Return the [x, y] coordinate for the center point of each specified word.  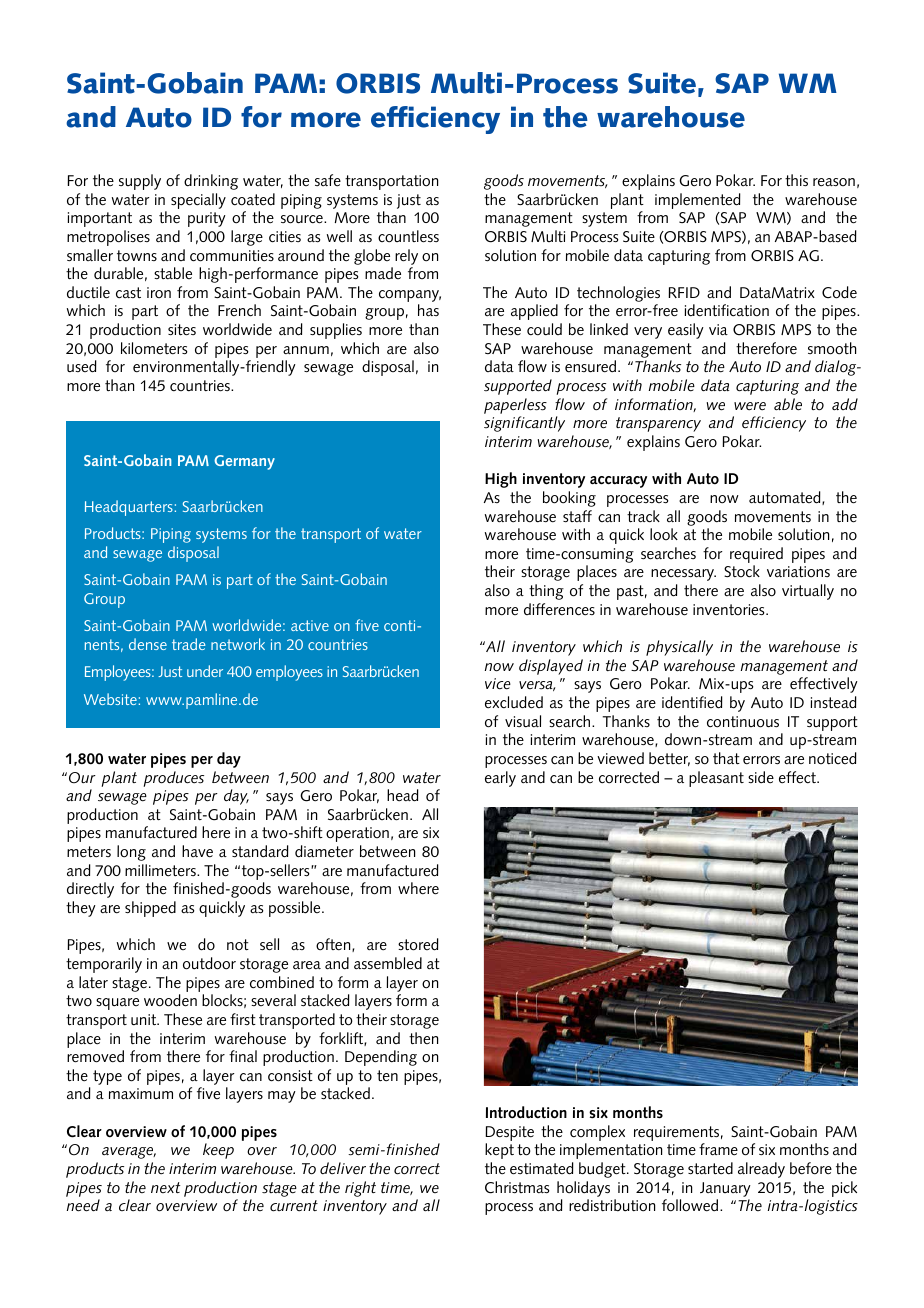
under [205, 671]
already [761, 1170]
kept [499, 1151]
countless [408, 236]
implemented [698, 201]
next [165, 1187]
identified [692, 702]
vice [498, 684]
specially [198, 201]
